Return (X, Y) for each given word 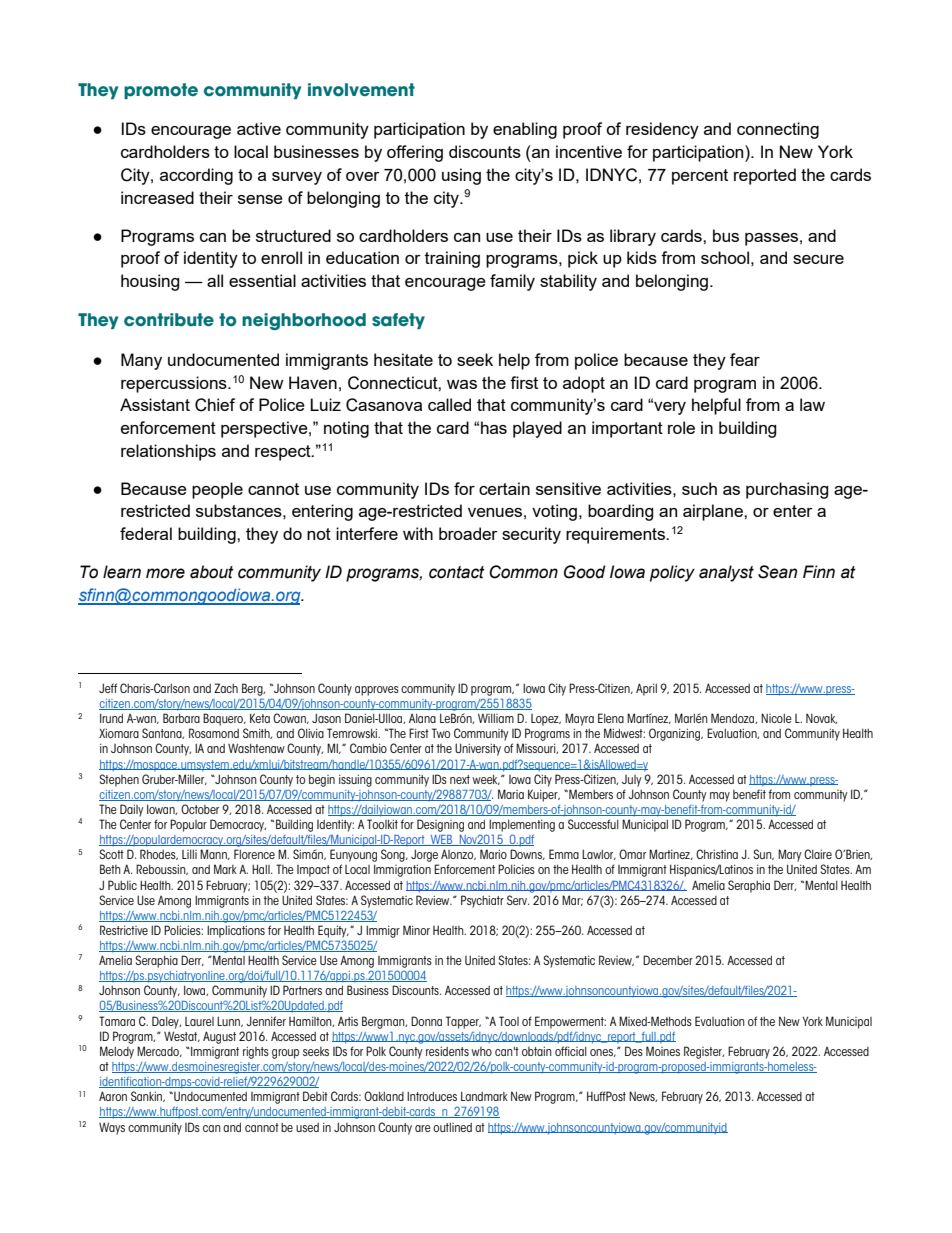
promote (161, 91)
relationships (168, 452)
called (449, 404)
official (571, 1051)
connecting (778, 130)
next (460, 779)
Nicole (776, 718)
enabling (525, 130)
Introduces (432, 1096)
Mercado (159, 1051)
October (200, 809)
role (681, 427)
